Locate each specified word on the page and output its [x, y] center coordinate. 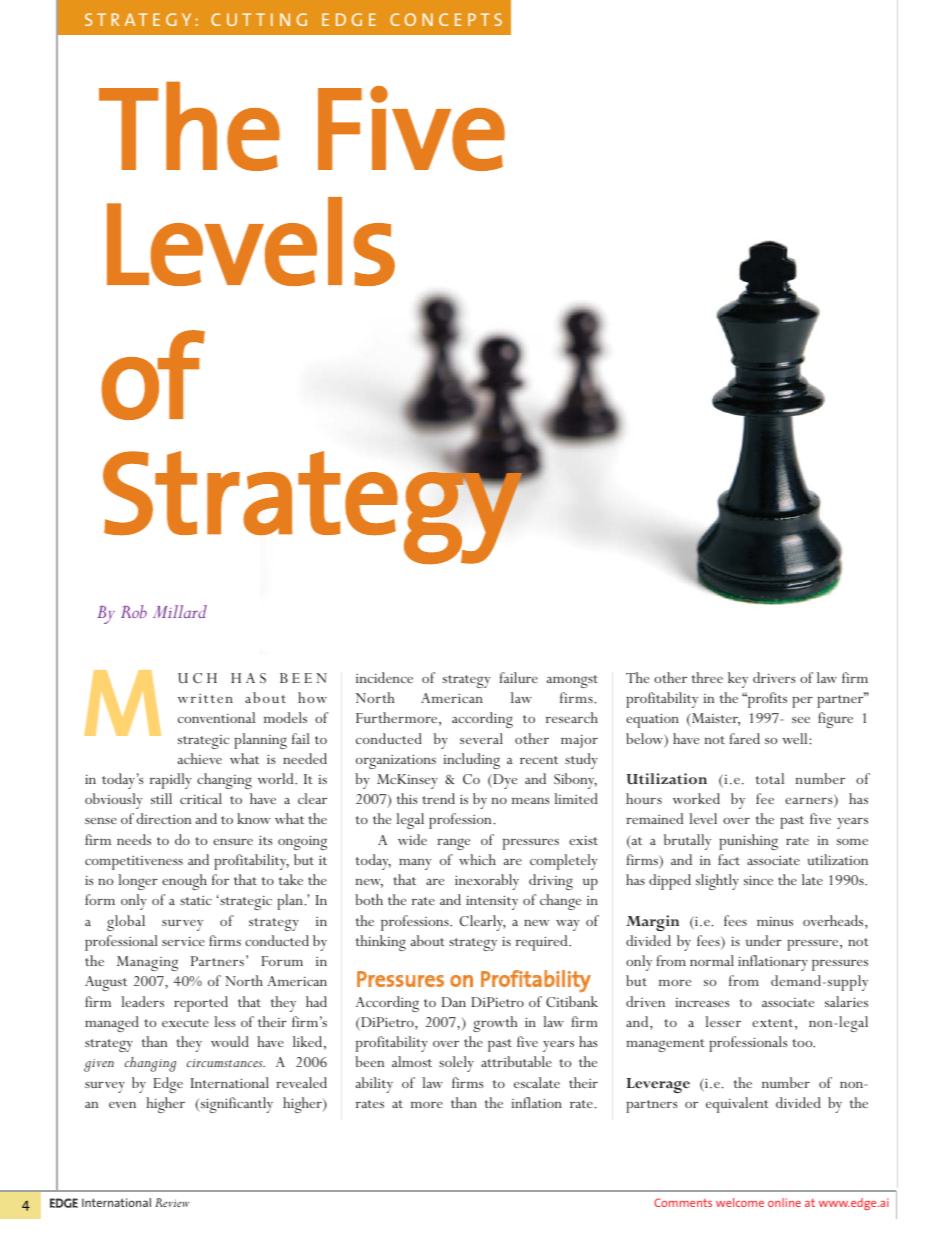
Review [172, 1202]
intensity [492, 902]
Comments [683, 1202]
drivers [774, 677]
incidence [384, 677]
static [196, 900]
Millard [180, 611]
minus [775, 921]
